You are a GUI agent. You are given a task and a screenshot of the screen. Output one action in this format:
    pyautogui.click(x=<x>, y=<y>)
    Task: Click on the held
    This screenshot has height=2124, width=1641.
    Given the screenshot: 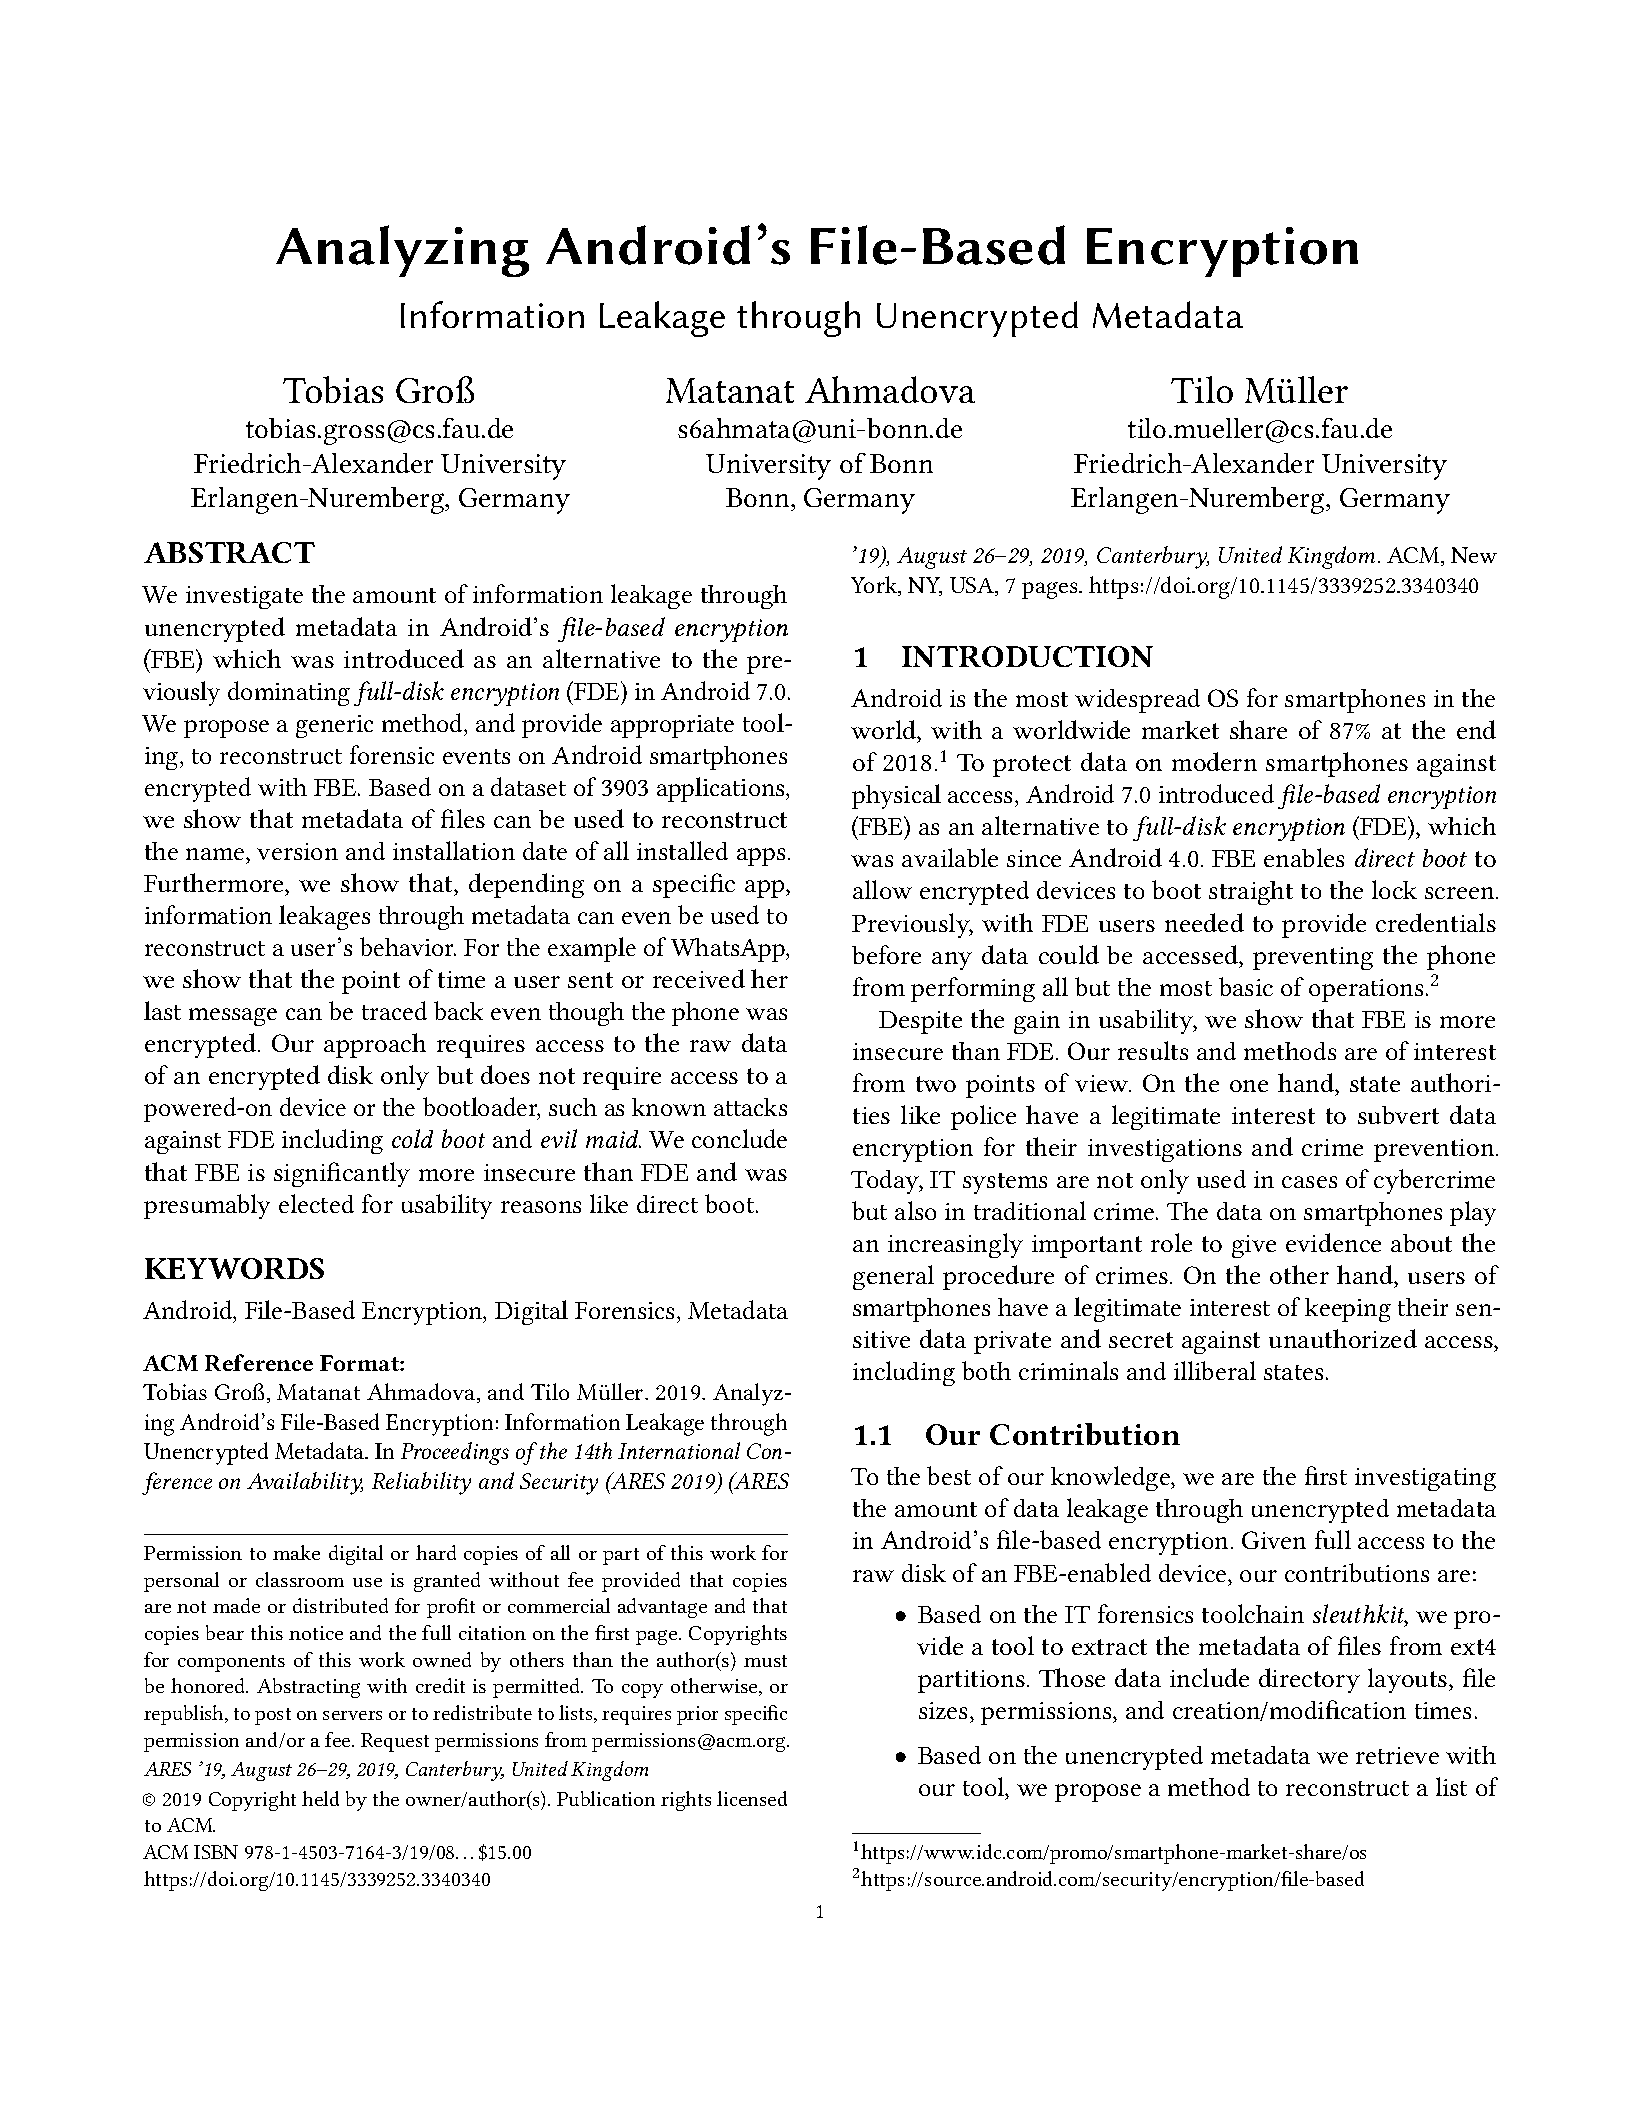 What is the action you would take?
    pyautogui.click(x=320, y=1798)
